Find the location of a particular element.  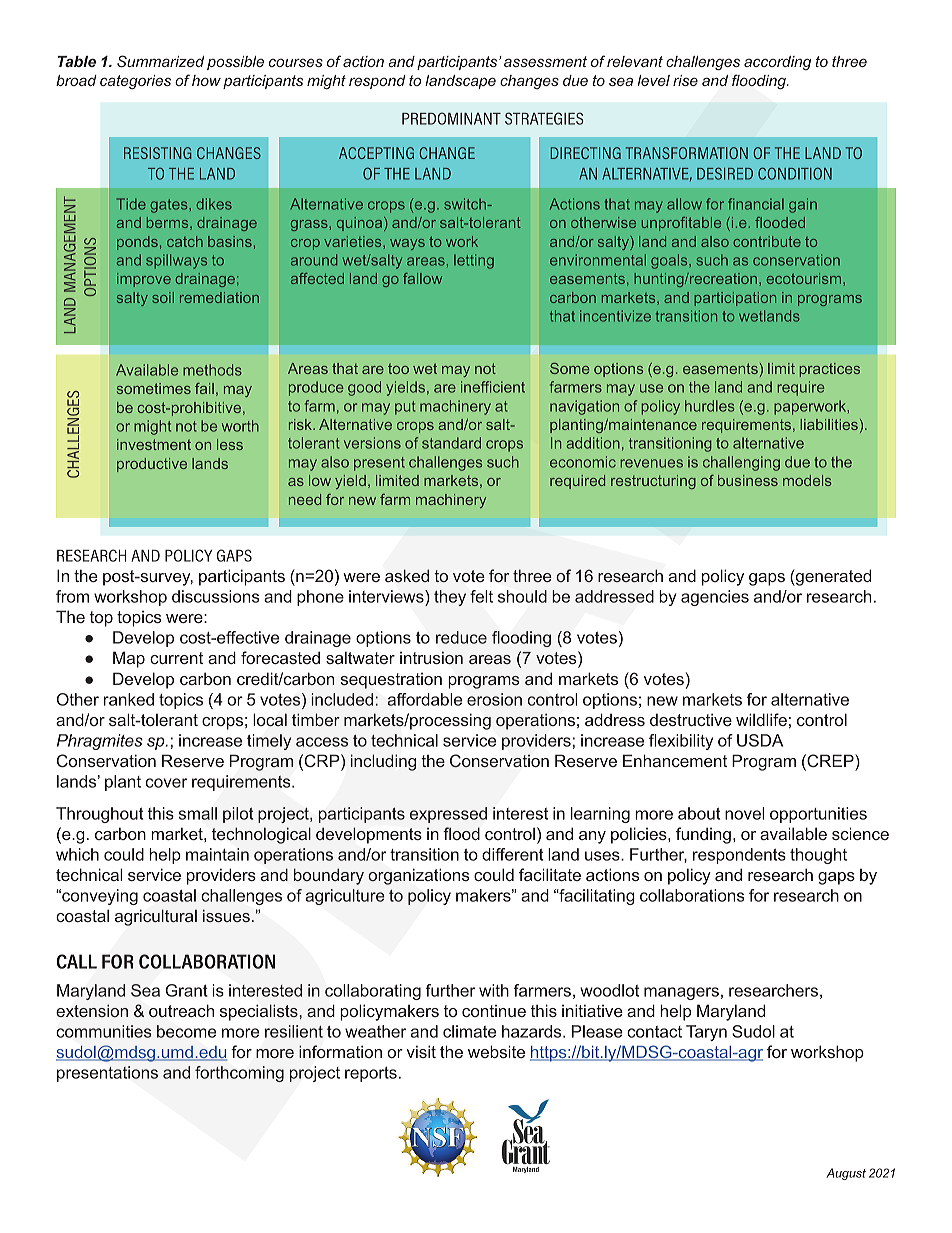

novel is located at coordinates (745, 813).
